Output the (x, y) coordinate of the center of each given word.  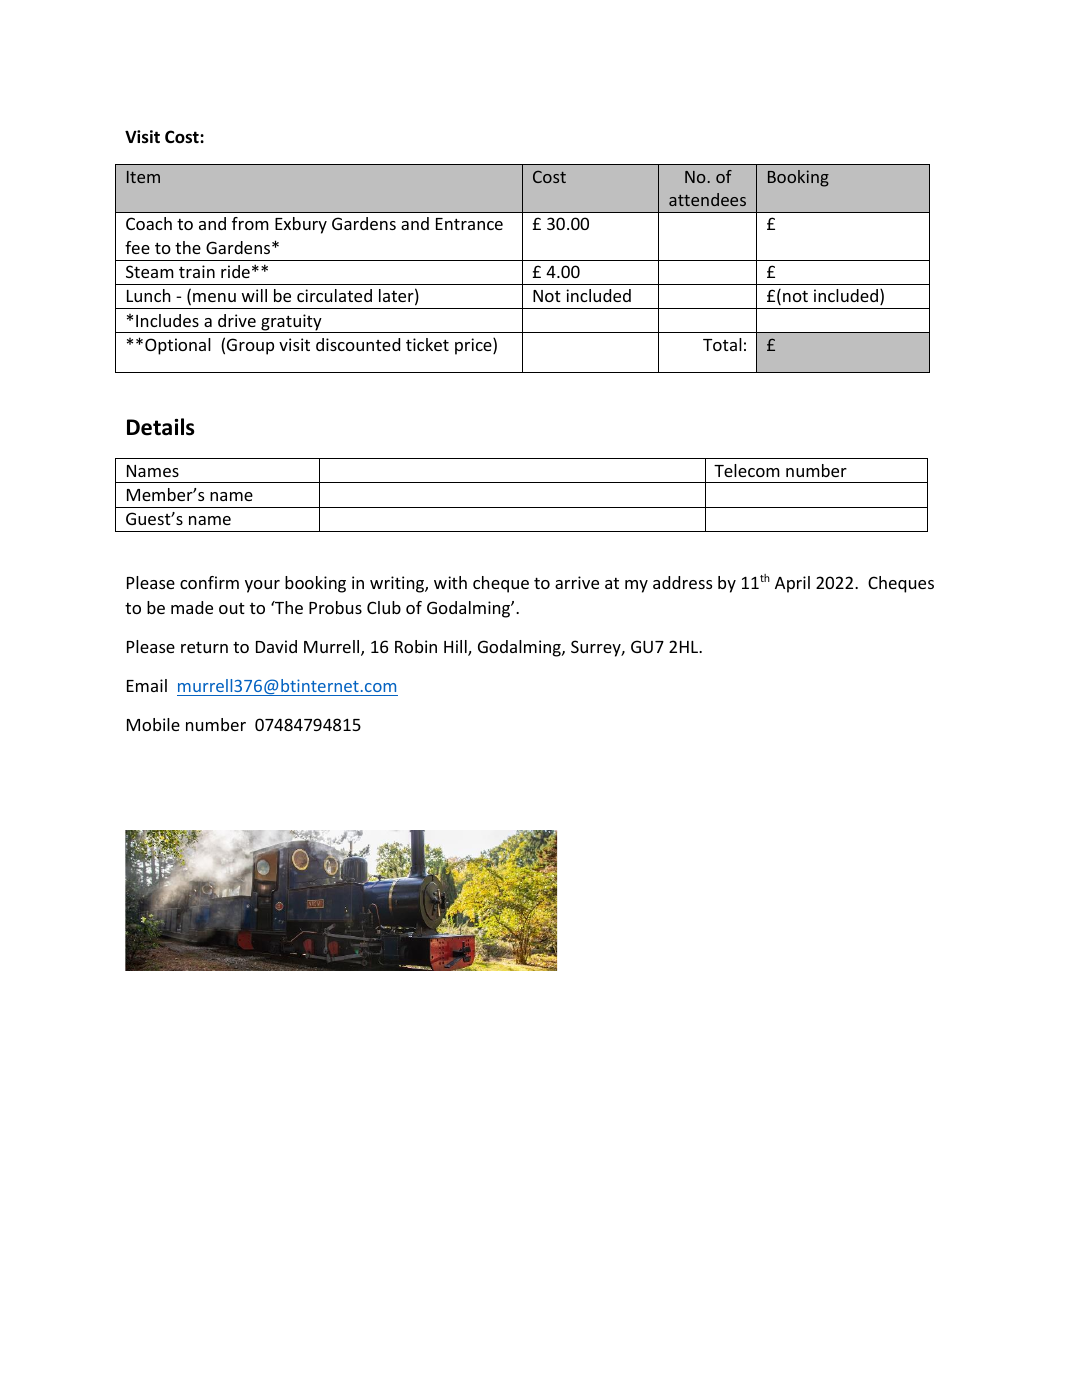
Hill (456, 648)
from (250, 223)
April (792, 584)
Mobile (153, 724)
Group (250, 346)
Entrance (469, 224)
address (682, 582)
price (474, 346)
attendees (707, 199)
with (450, 582)
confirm (209, 582)
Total (722, 344)
